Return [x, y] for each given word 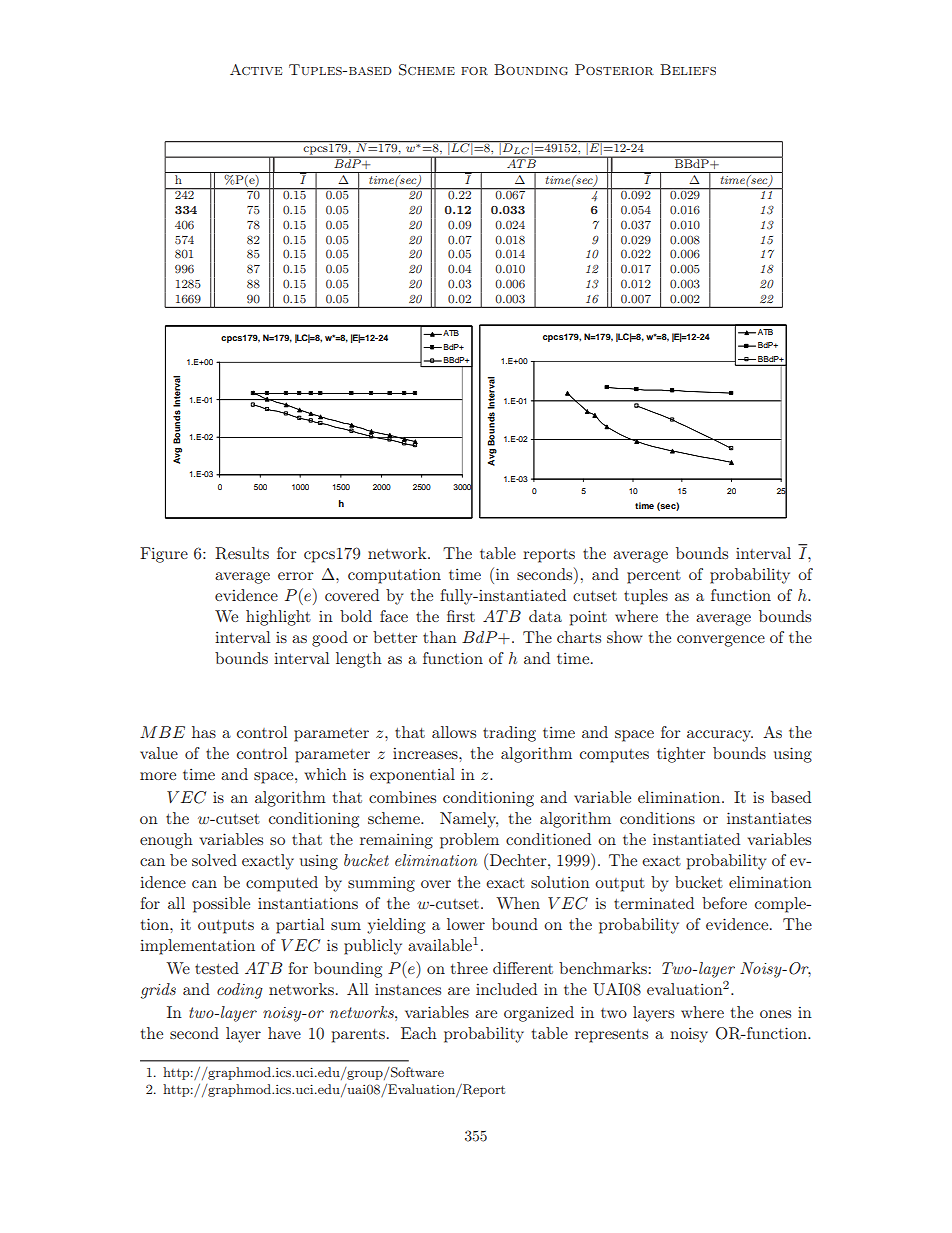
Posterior [614, 69]
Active [256, 69]
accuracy [720, 736]
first [461, 616]
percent [654, 577]
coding [240, 991]
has [204, 732]
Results [242, 553]
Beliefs [688, 69]
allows [454, 732]
